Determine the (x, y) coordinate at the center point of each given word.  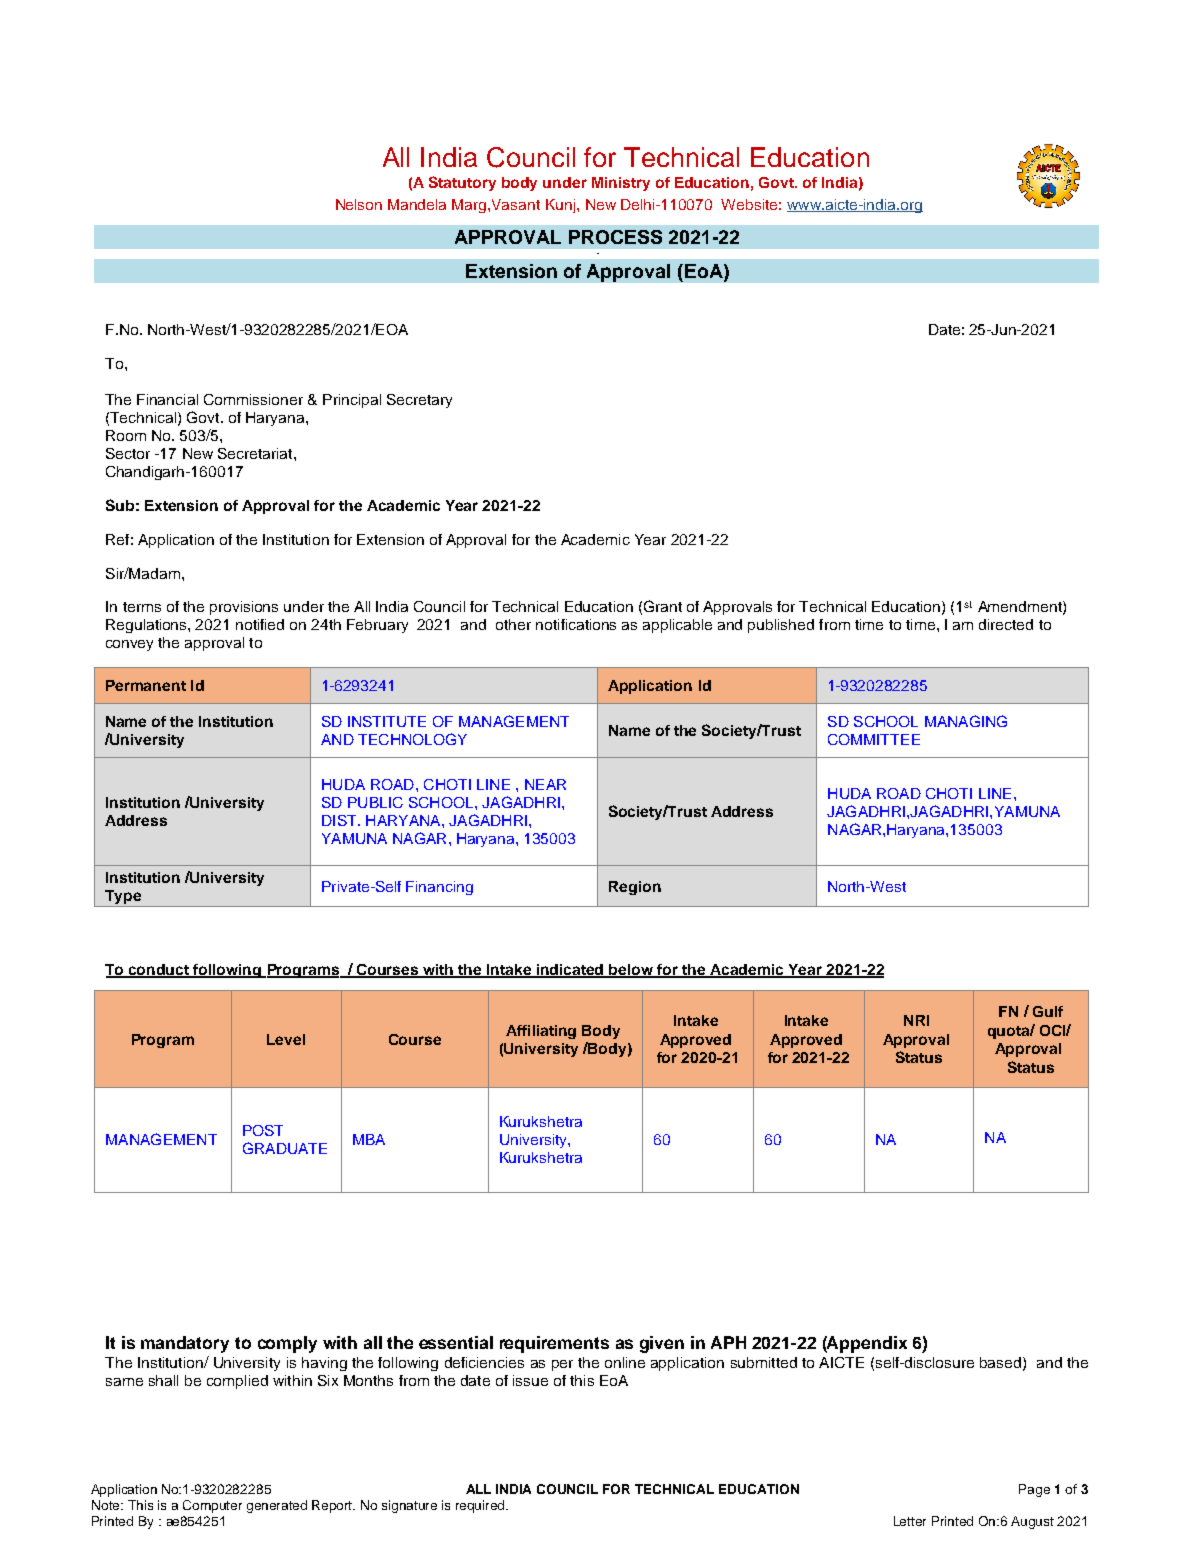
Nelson (359, 204)
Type (123, 898)
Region (635, 888)
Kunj (562, 206)
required (482, 1506)
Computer (212, 1506)
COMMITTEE (874, 739)
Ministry (621, 184)
